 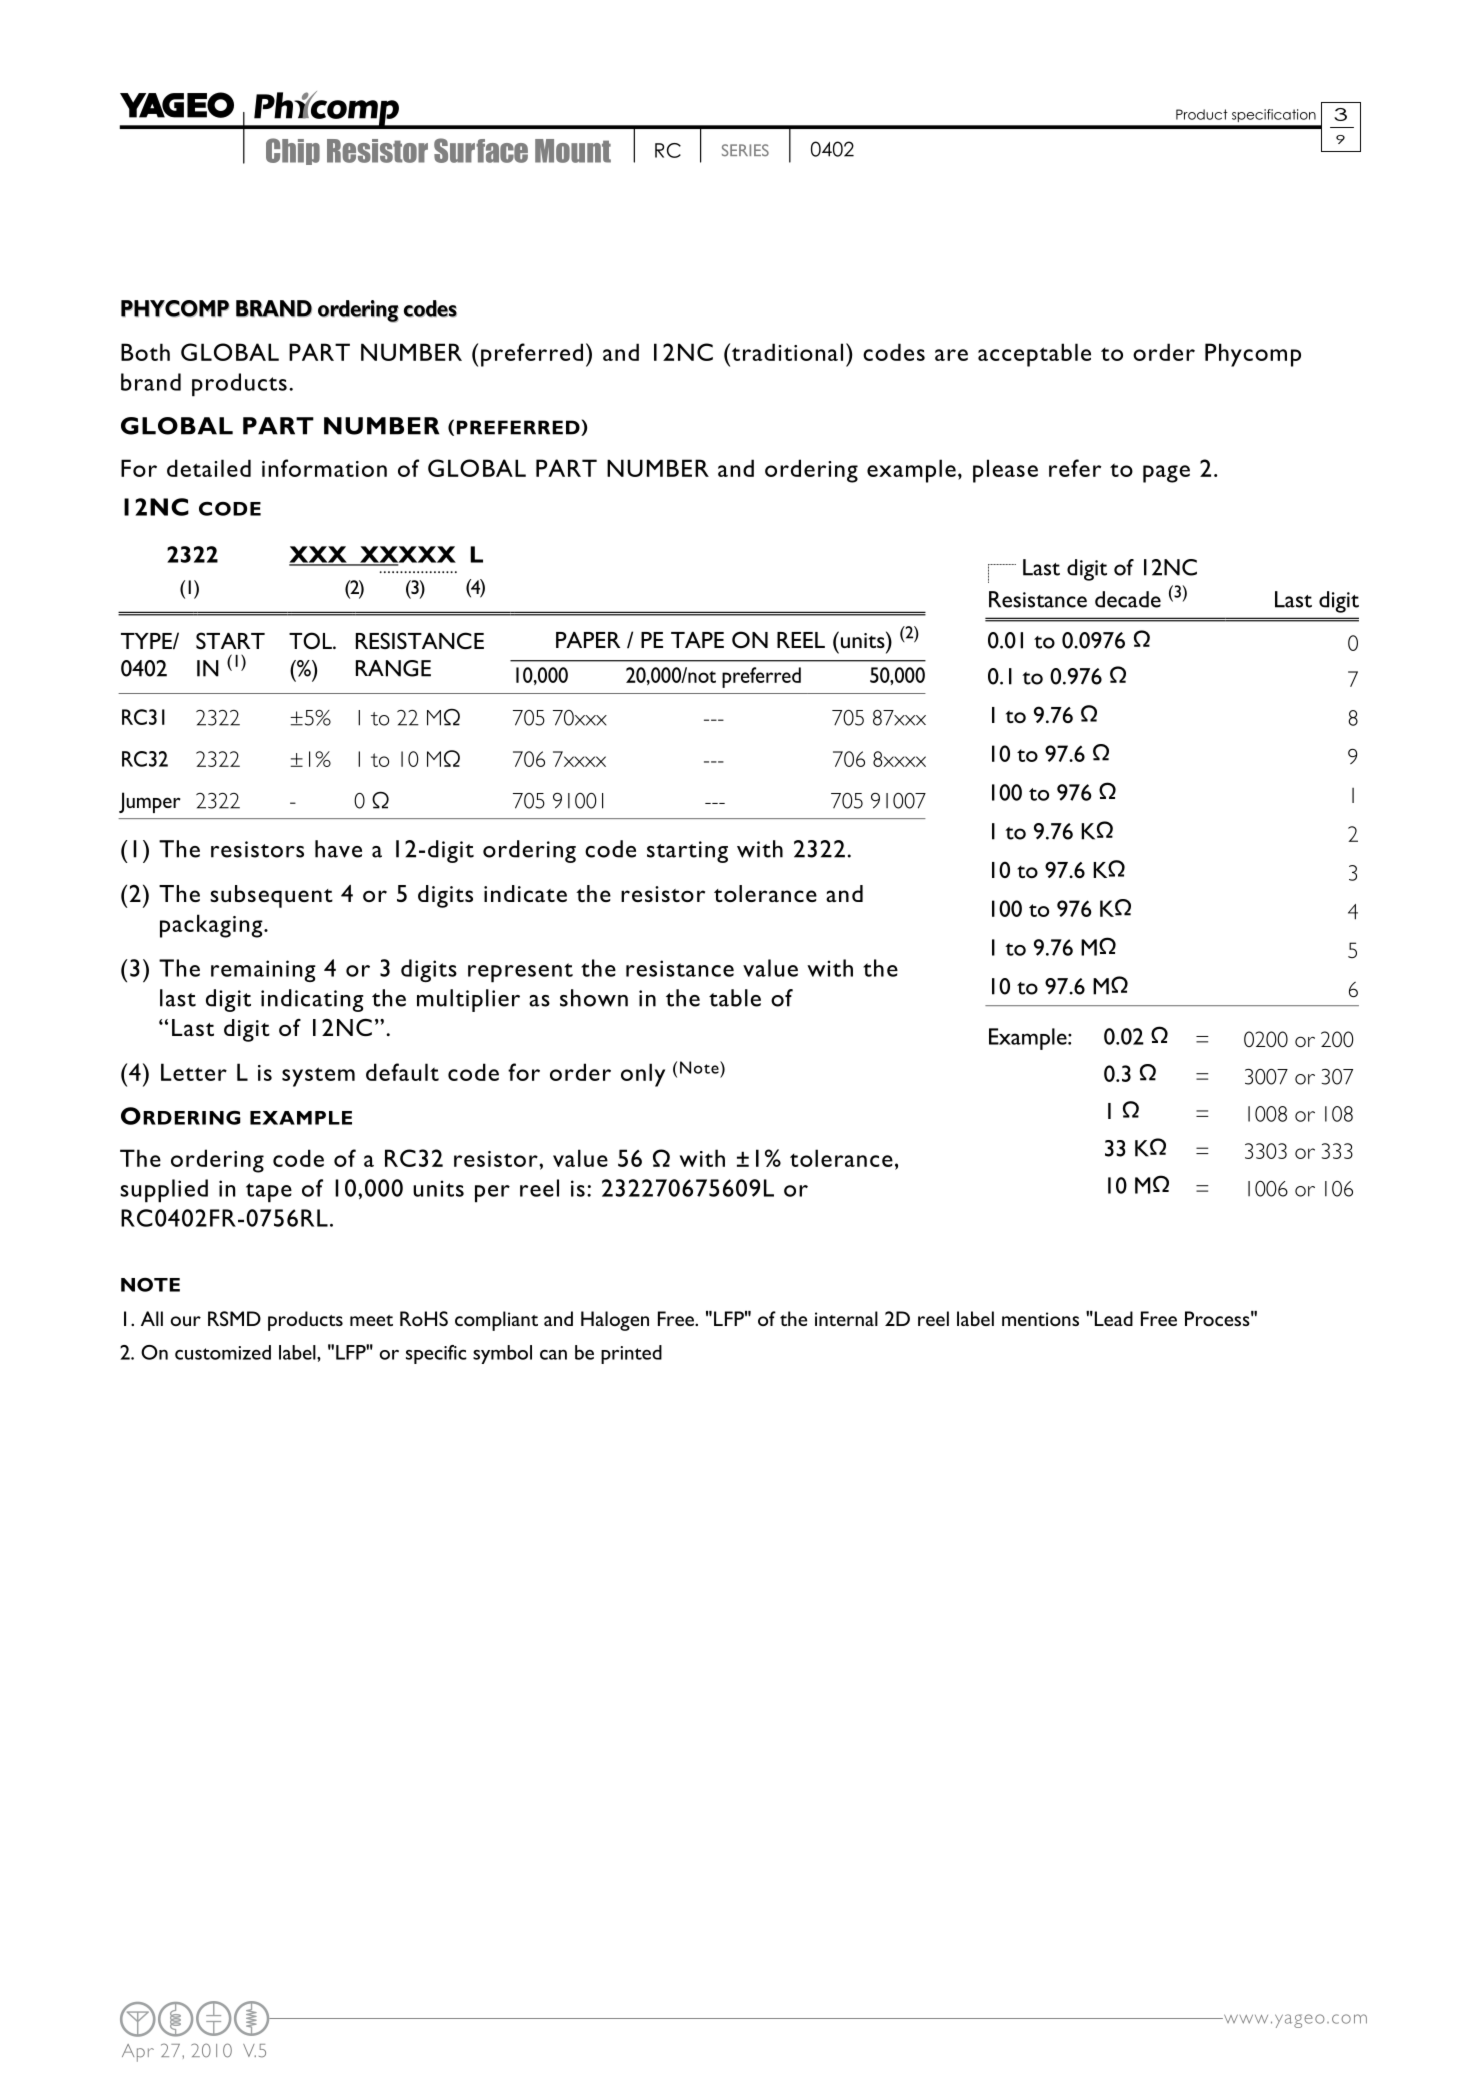 I want to click on system, so click(x=318, y=1077).
